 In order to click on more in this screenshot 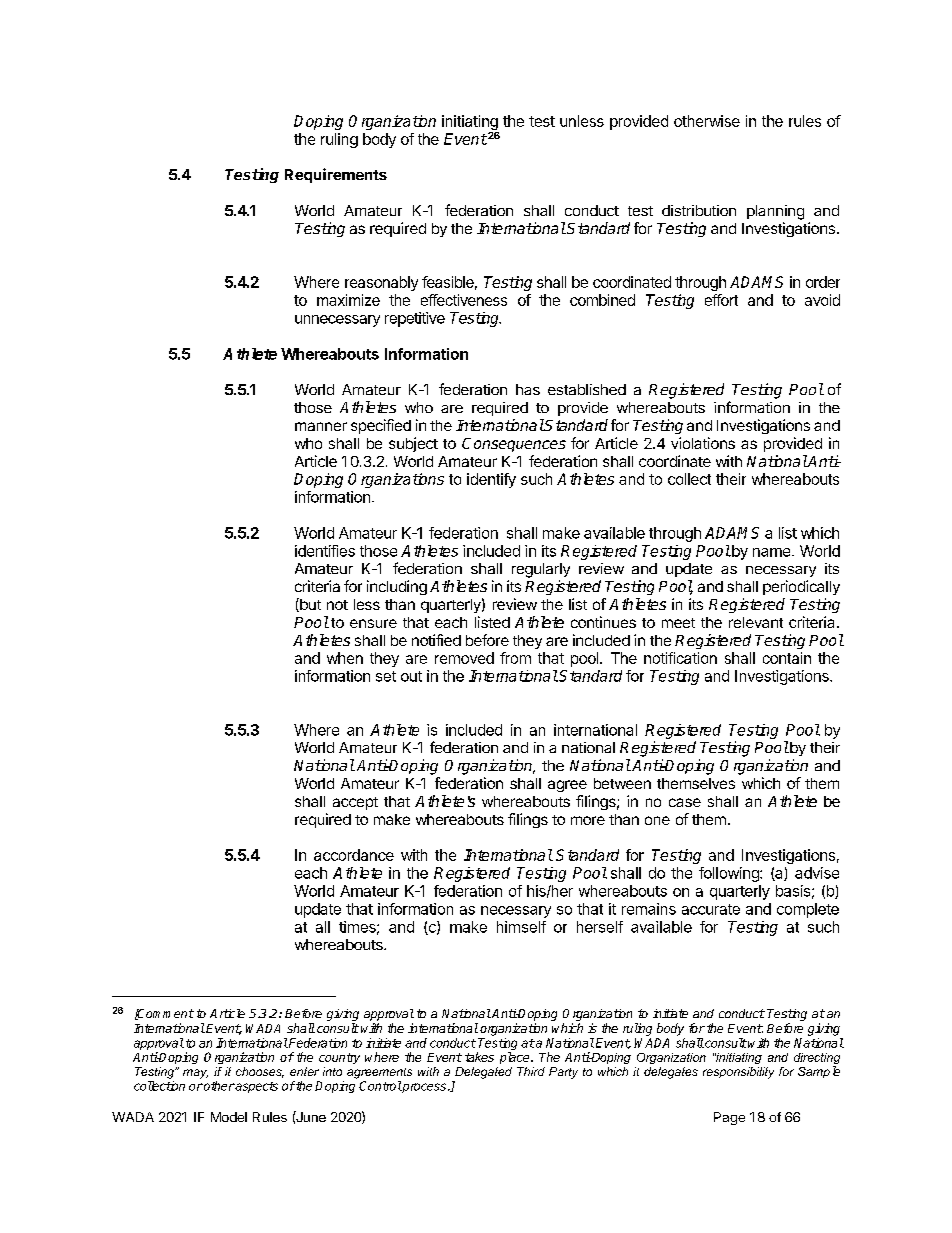, I will do `click(588, 820)`.
